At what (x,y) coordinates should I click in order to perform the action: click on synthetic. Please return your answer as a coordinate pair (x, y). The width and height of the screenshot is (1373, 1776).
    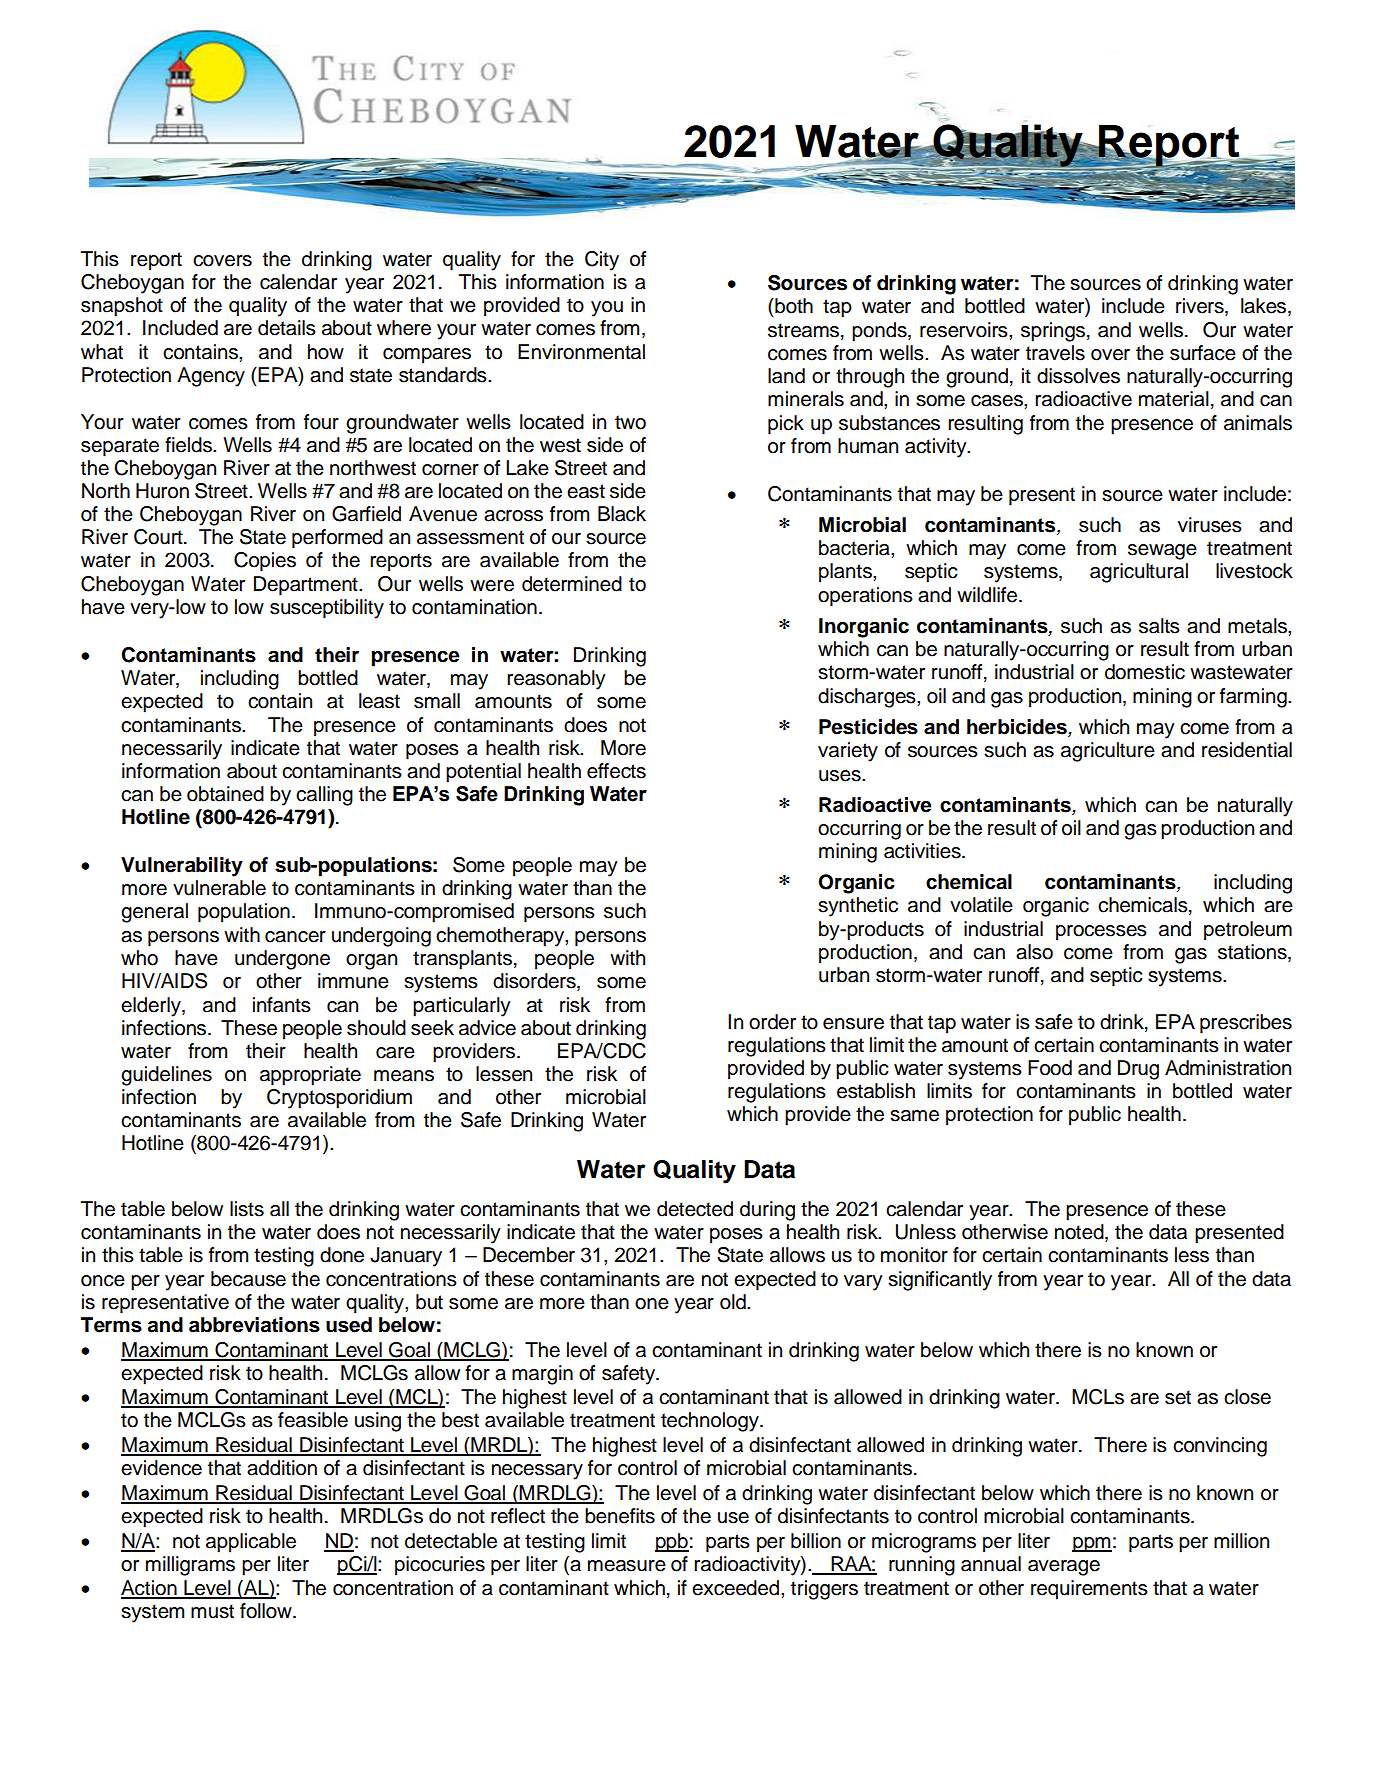
    Looking at the image, I should click on (858, 907).
